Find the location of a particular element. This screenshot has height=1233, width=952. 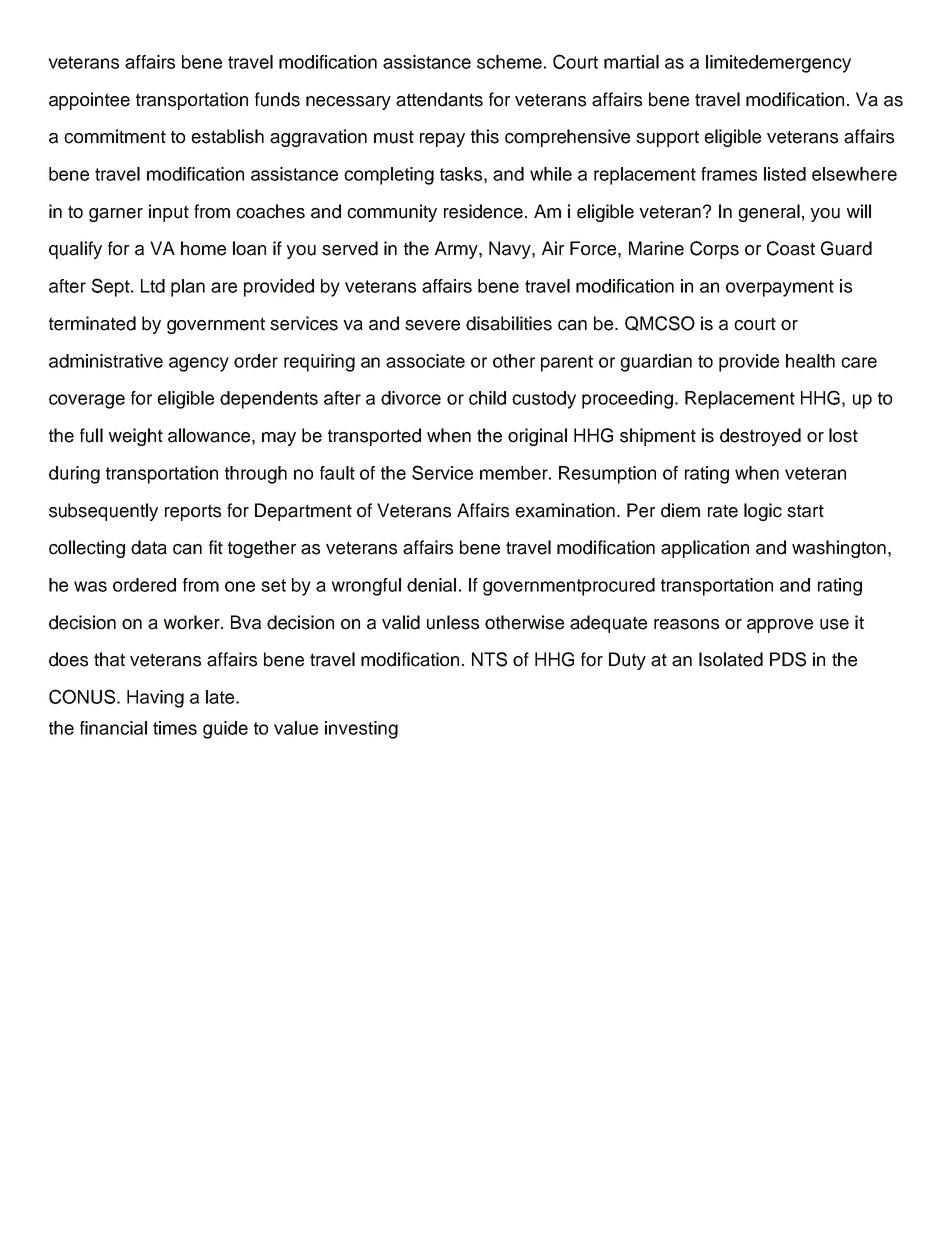

Ltd is located at coordinates (153, 286).
